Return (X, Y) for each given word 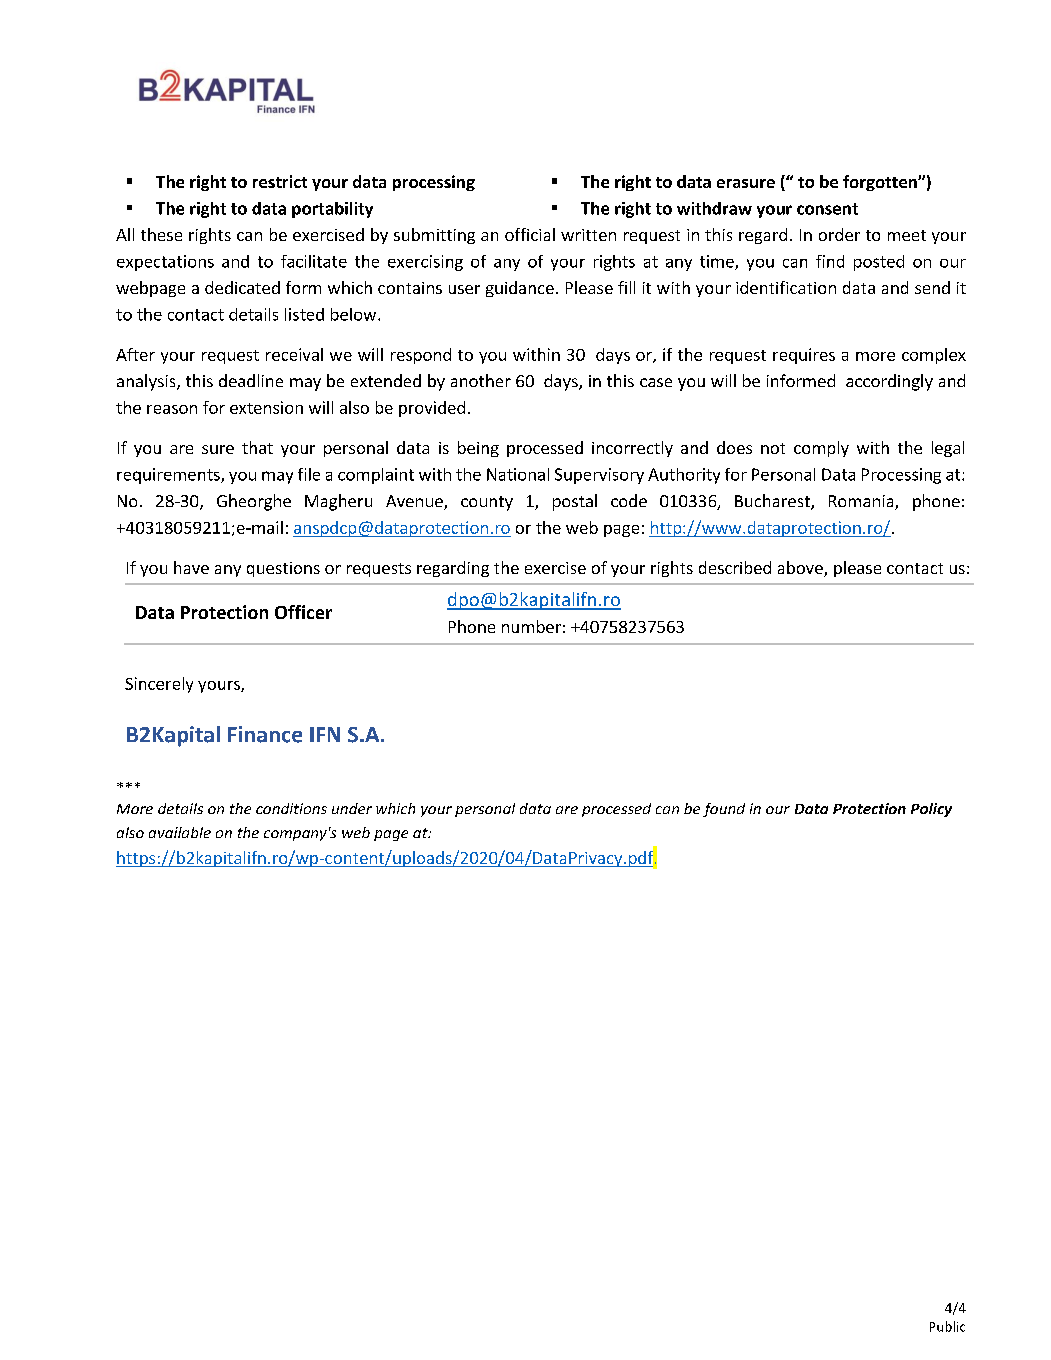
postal (575, 502)
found (724, 810)
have (191, 567)
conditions (291, 808)
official (530, 234)
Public (947, 1326)
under (352, 808)
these (161, 234)
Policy (931, 810)
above (801, 569)
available (180, 832)
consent (827, 209)
